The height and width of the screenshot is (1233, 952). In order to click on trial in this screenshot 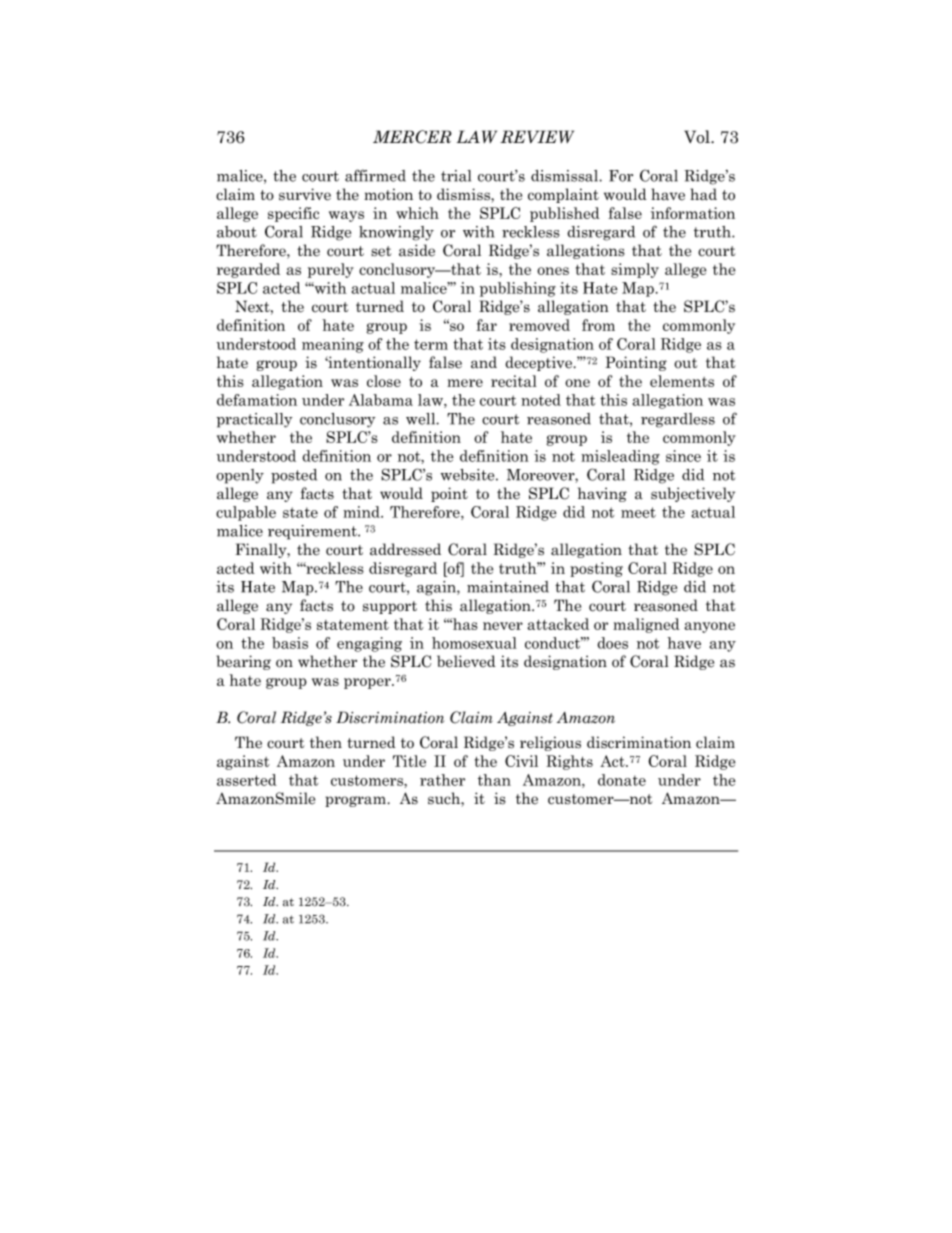, I will do `click(456, 176)`.
